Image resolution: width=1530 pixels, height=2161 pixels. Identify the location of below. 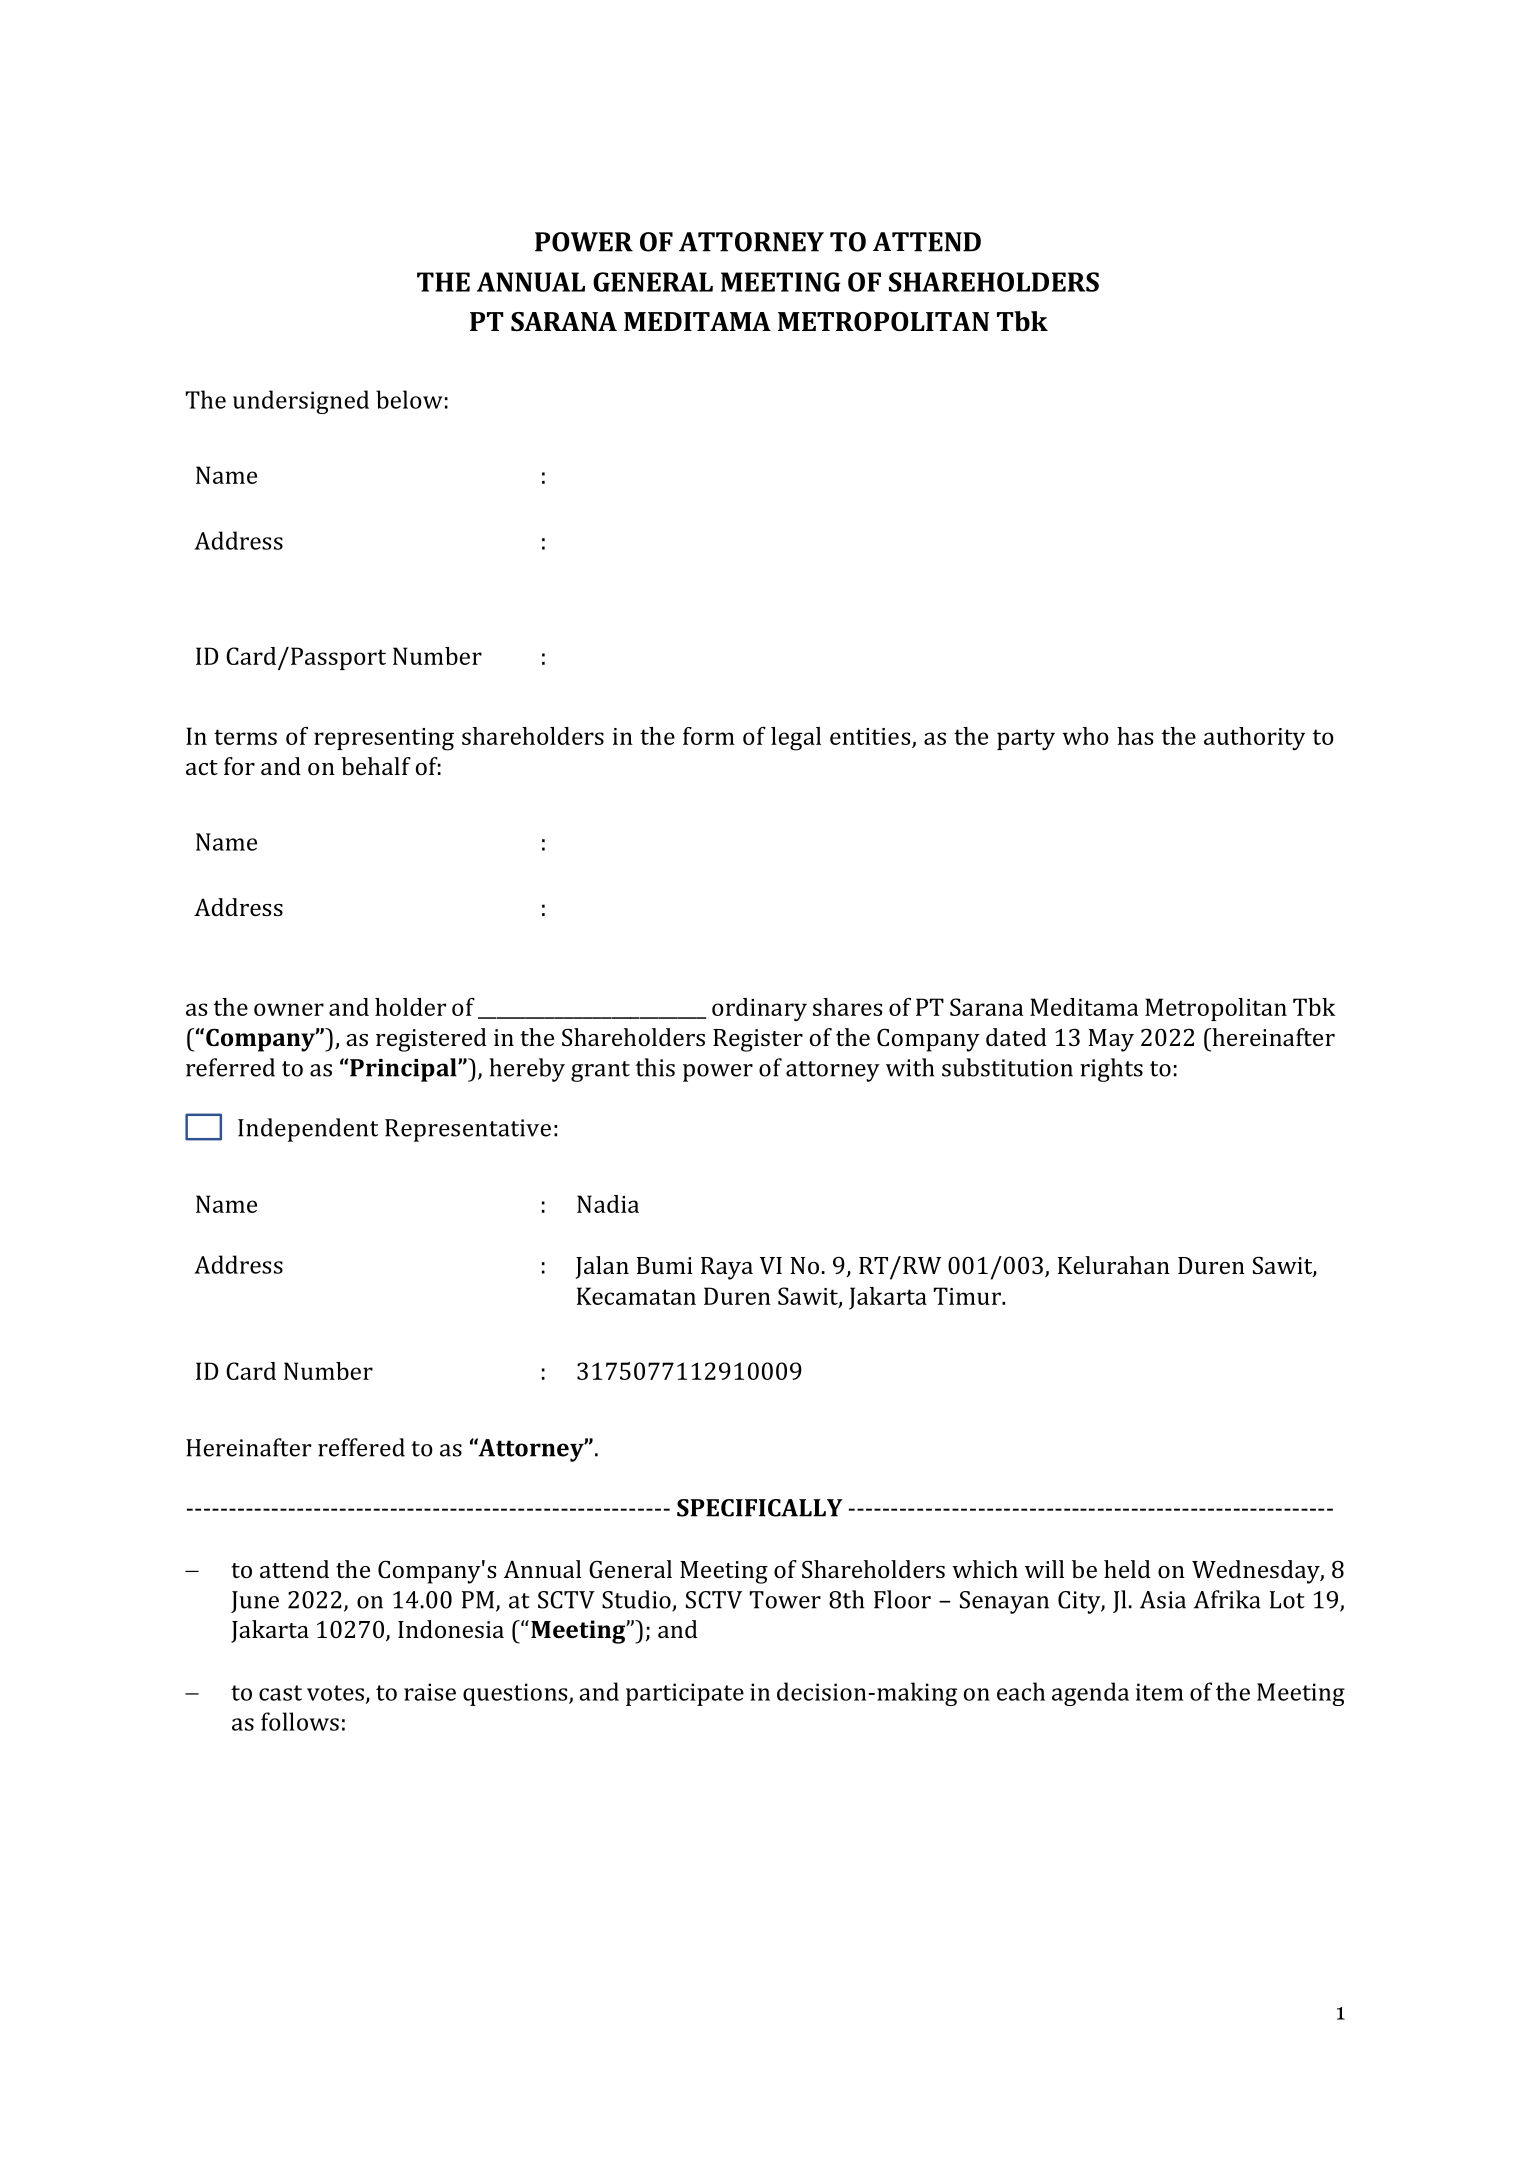
(409, 399).
